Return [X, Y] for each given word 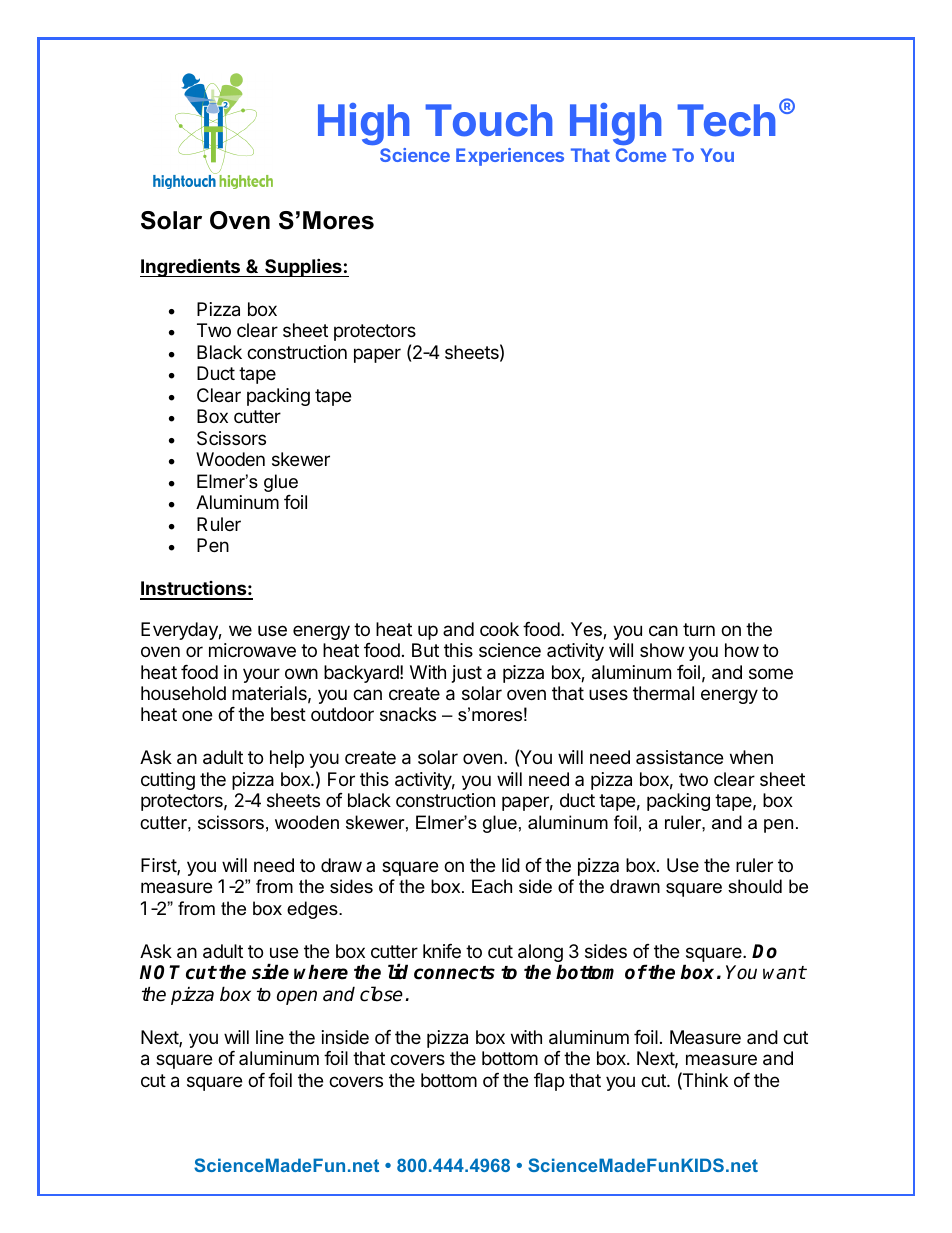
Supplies [303, 267]
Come [641, 155]
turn [699, 629]
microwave [252, 650]
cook [499, 629]
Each [492, 886]
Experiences [510, 157]
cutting [168, 781]
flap [549, 1082]
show [662, 650]
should [755, 886]
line [270, 1037]
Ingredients [191, 267]
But [425, 650]
